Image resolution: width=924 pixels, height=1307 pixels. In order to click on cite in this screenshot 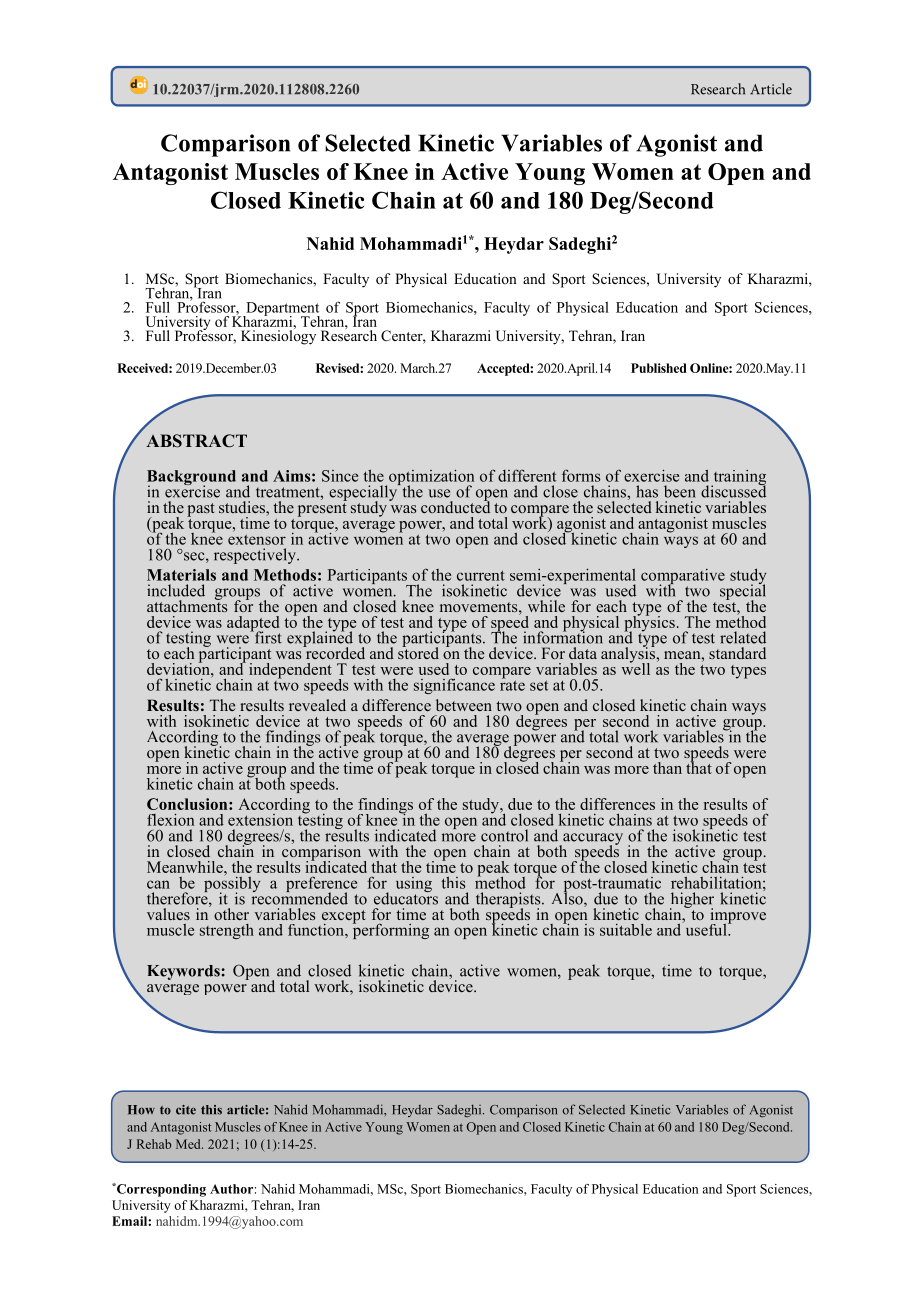, I will do `click(186, 1110)`.
